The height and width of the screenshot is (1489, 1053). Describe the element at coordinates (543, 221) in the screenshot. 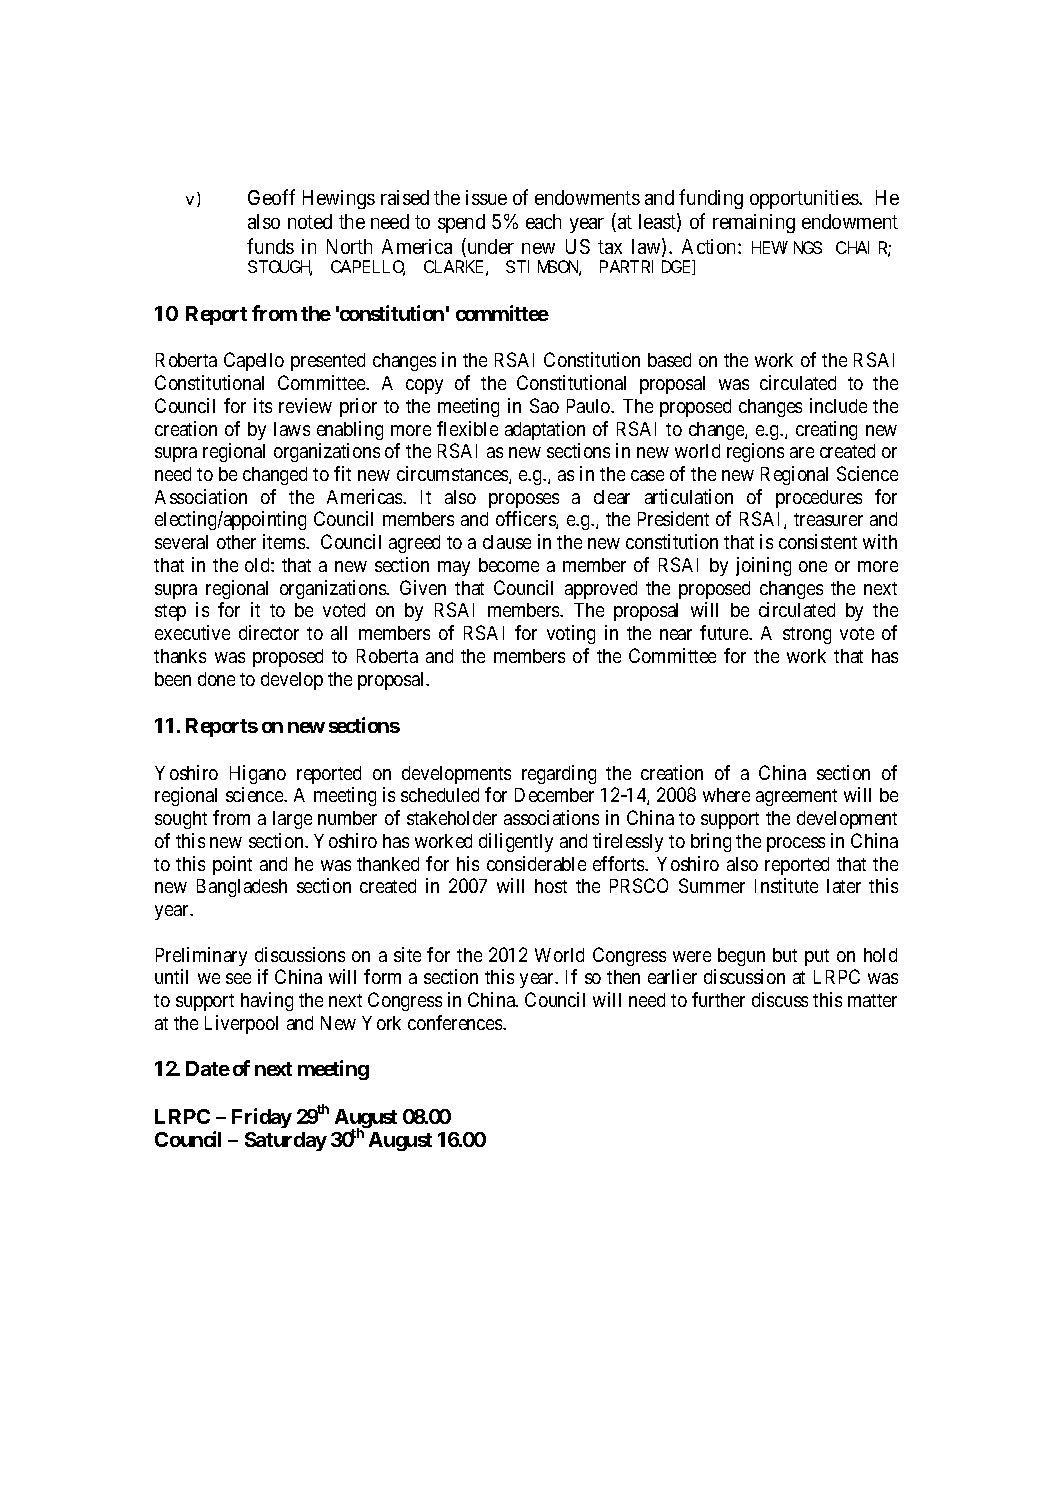

I see `each` at that location.
